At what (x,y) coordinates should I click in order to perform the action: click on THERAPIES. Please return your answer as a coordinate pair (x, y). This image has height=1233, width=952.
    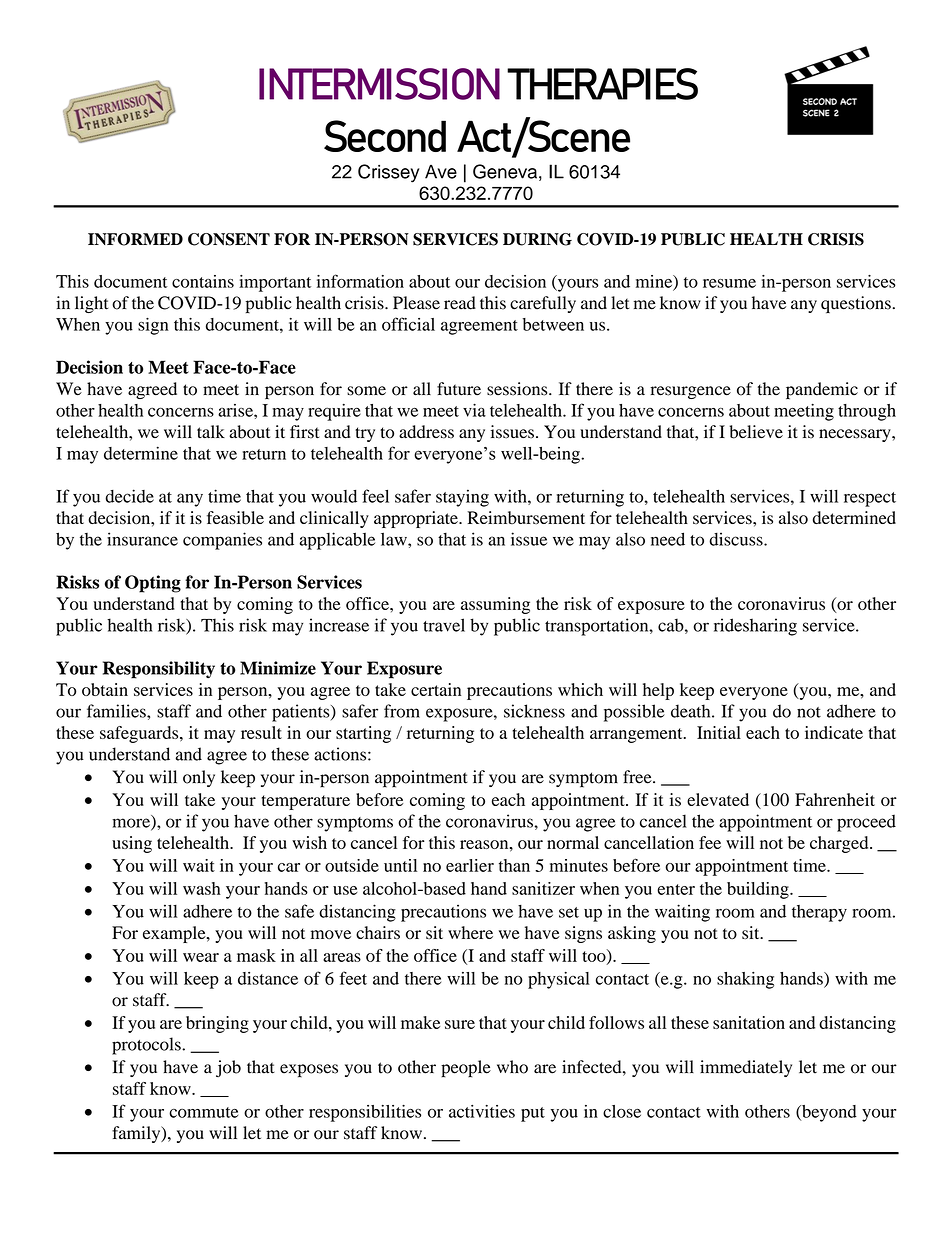
    Looking at the image, I should click on (602, 84).
